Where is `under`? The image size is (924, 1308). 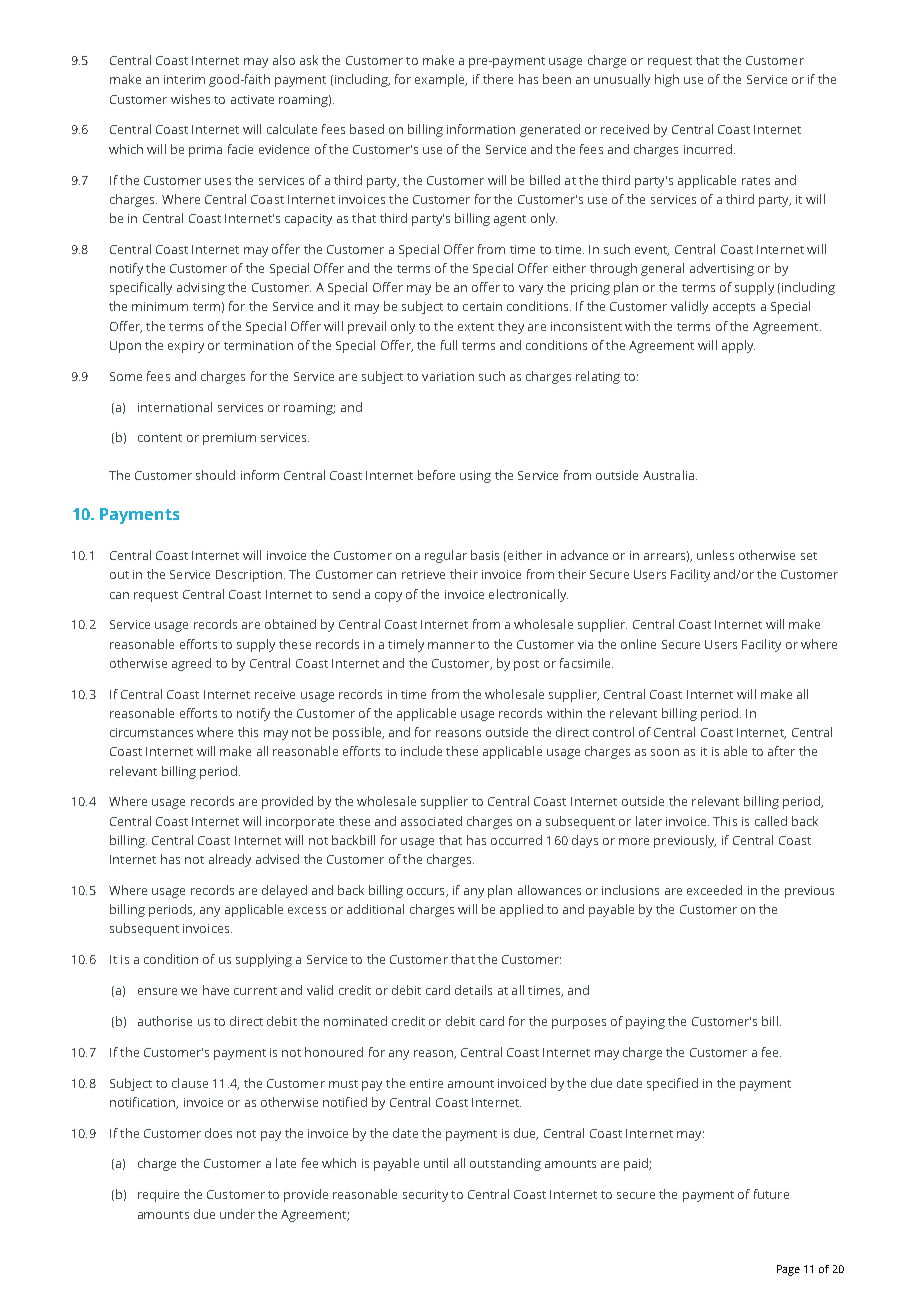 under is located at coordinates (237, 1214).
